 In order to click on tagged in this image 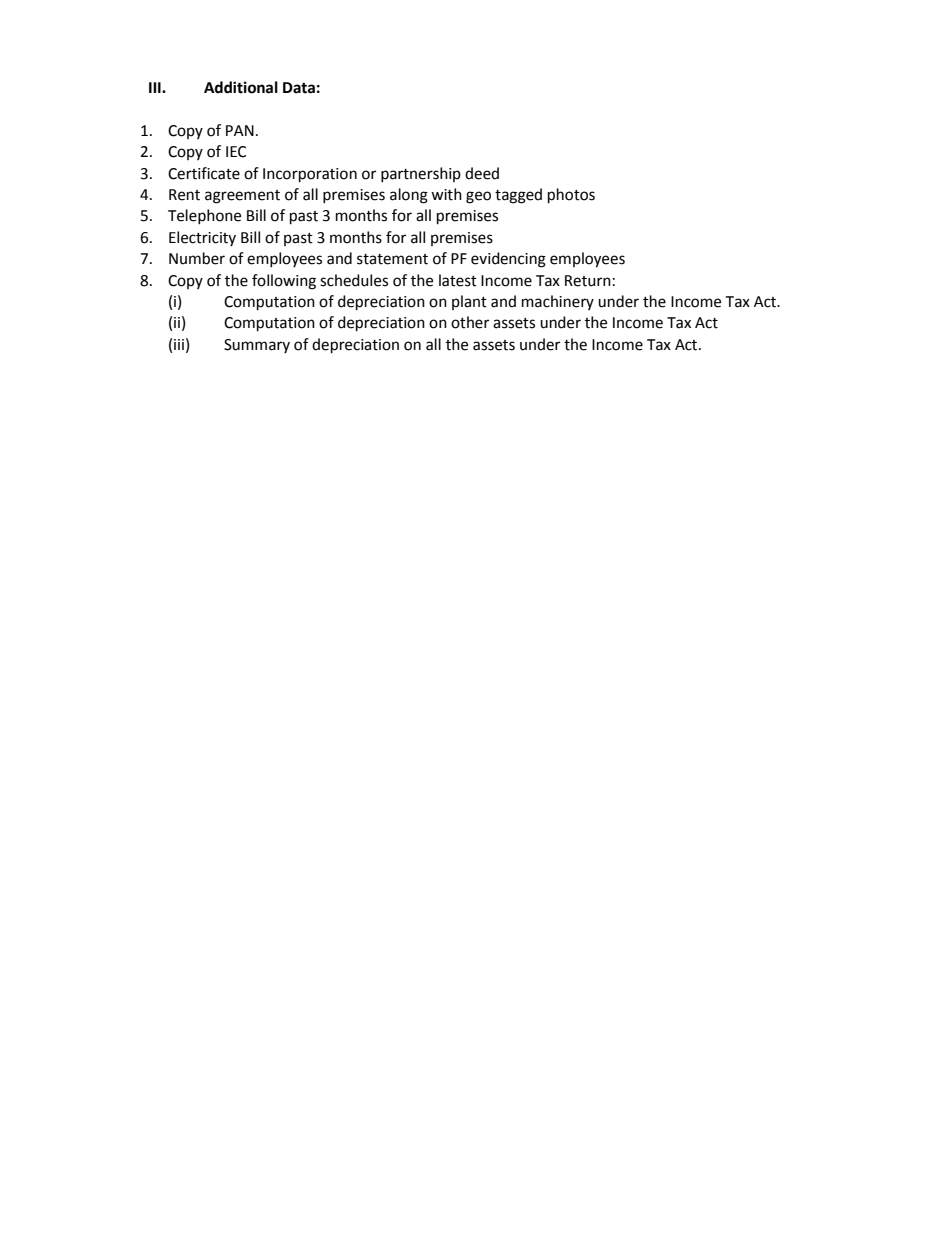, I will do `click(518, 196)`.
